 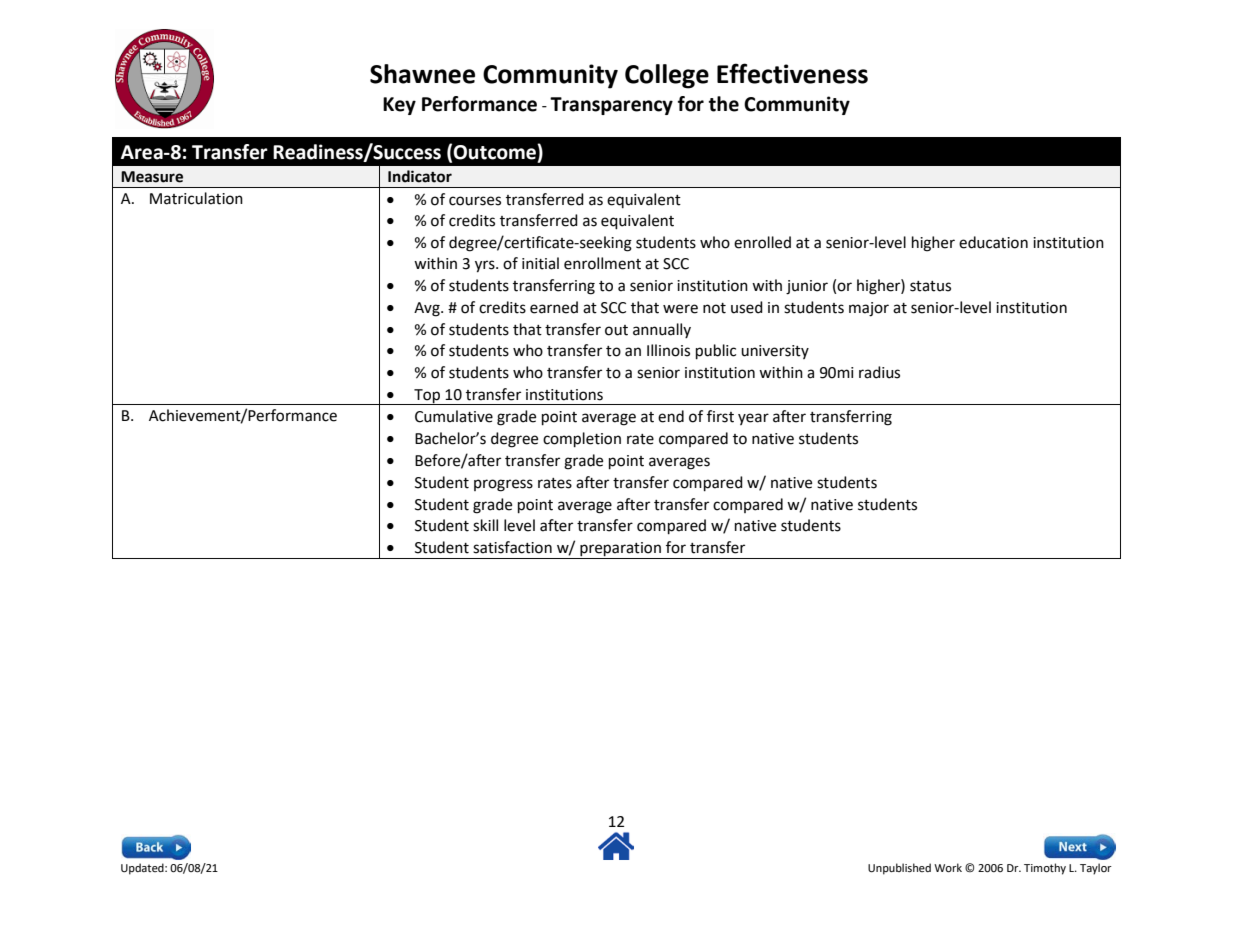 What do you see at coordinates (792, 73) in the screenshot?
I see `Effectiveness` at bounding box center [792, 73].
